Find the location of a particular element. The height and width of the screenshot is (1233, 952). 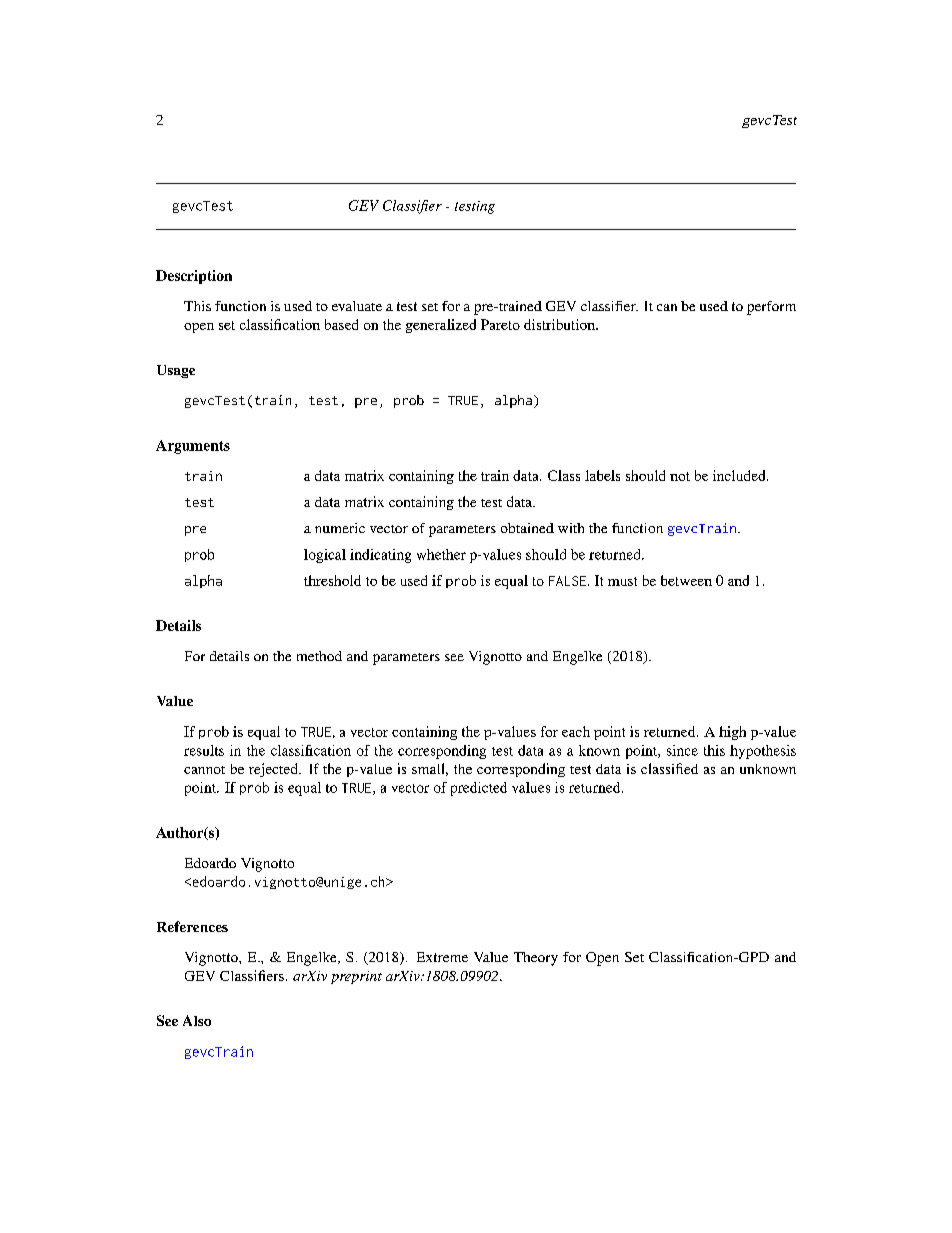

method is located at coordinates (319, 656).
